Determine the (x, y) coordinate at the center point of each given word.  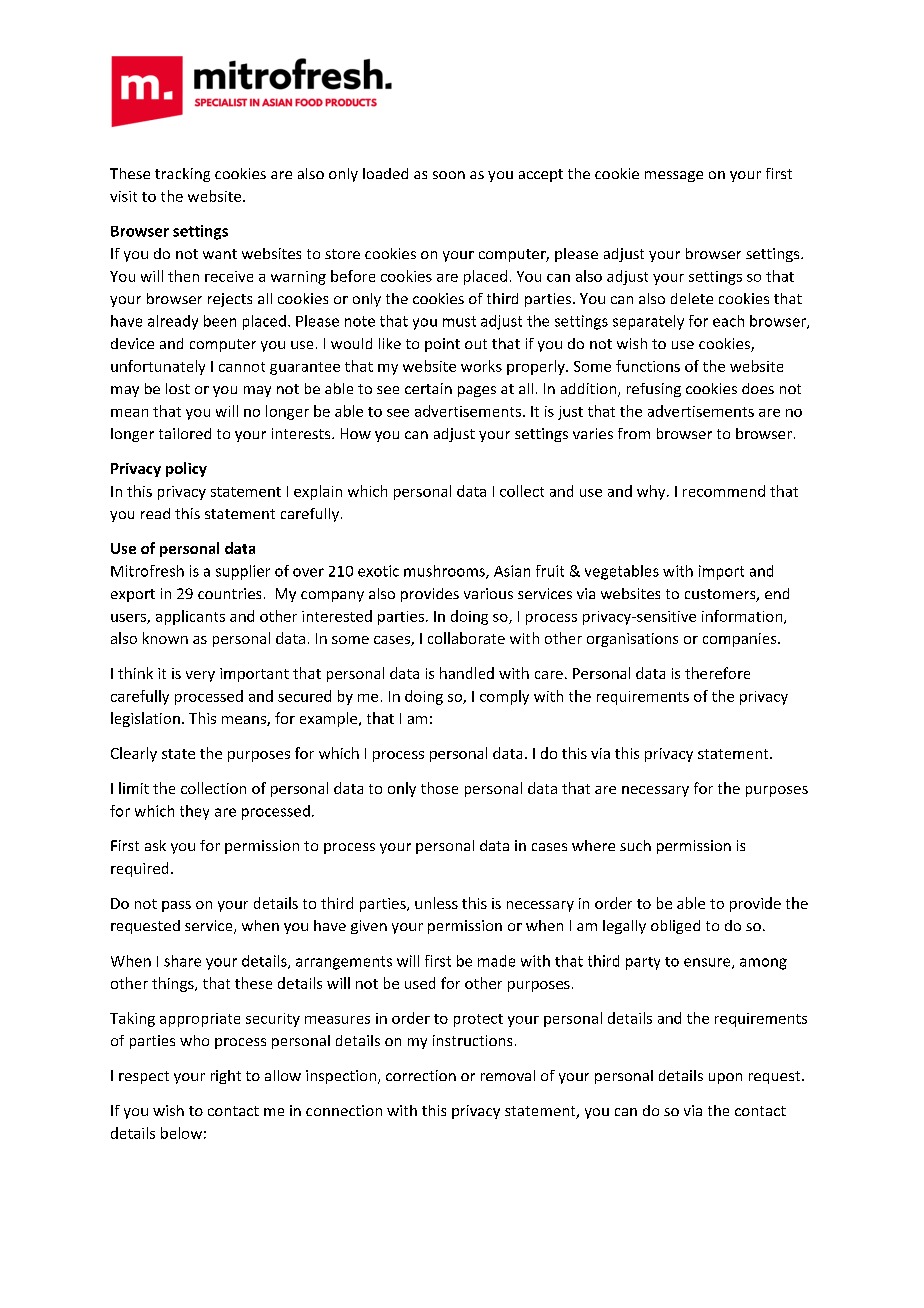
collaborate (466, 638)
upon (725, 1078)
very (200, 676)
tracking (182, 175)
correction (421, 1075)
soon (449, 175)
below (181, 1133)
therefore (717, 673)
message (674, 176)
